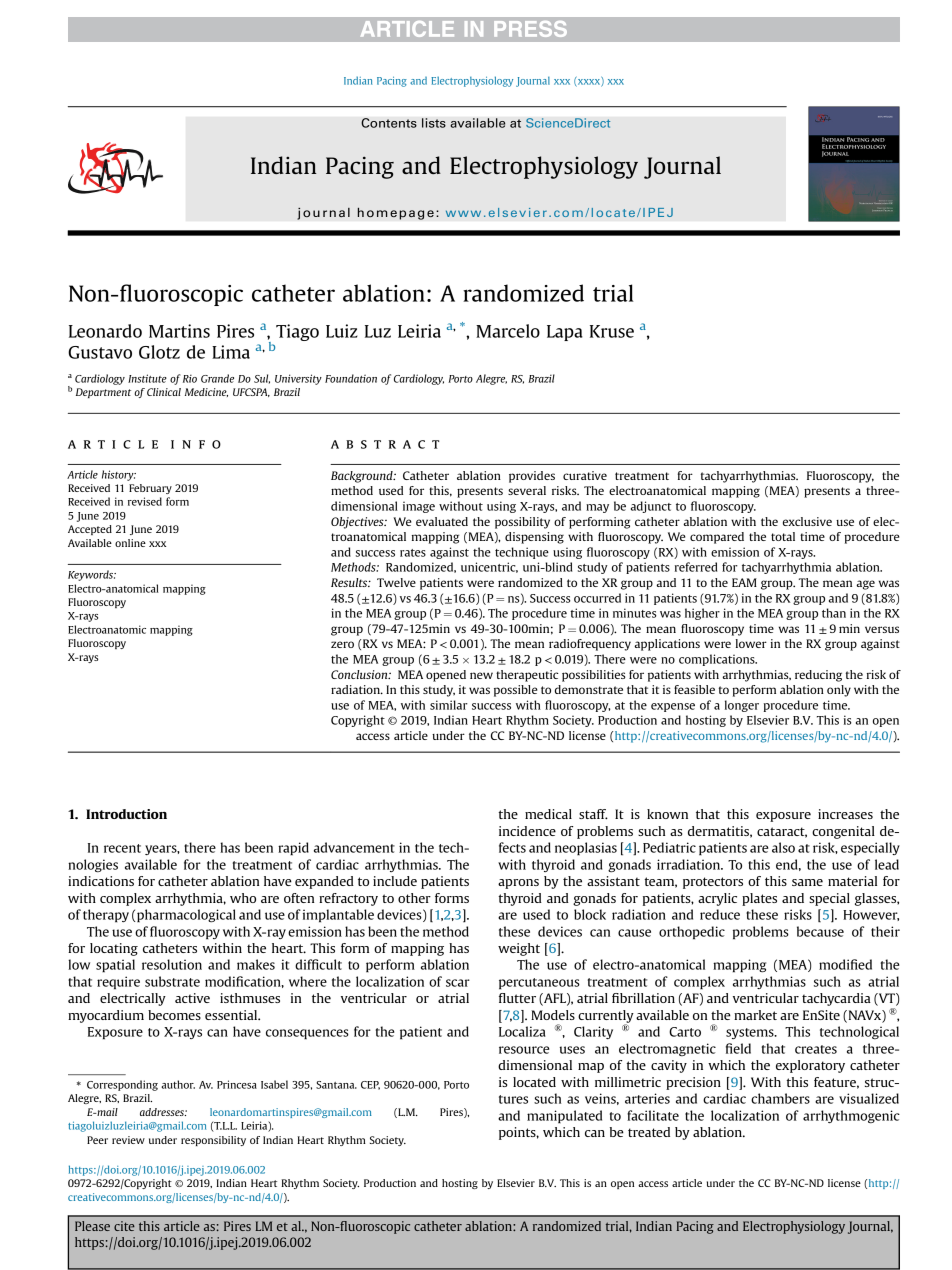  I want to click on zero, so click(342, 644).
